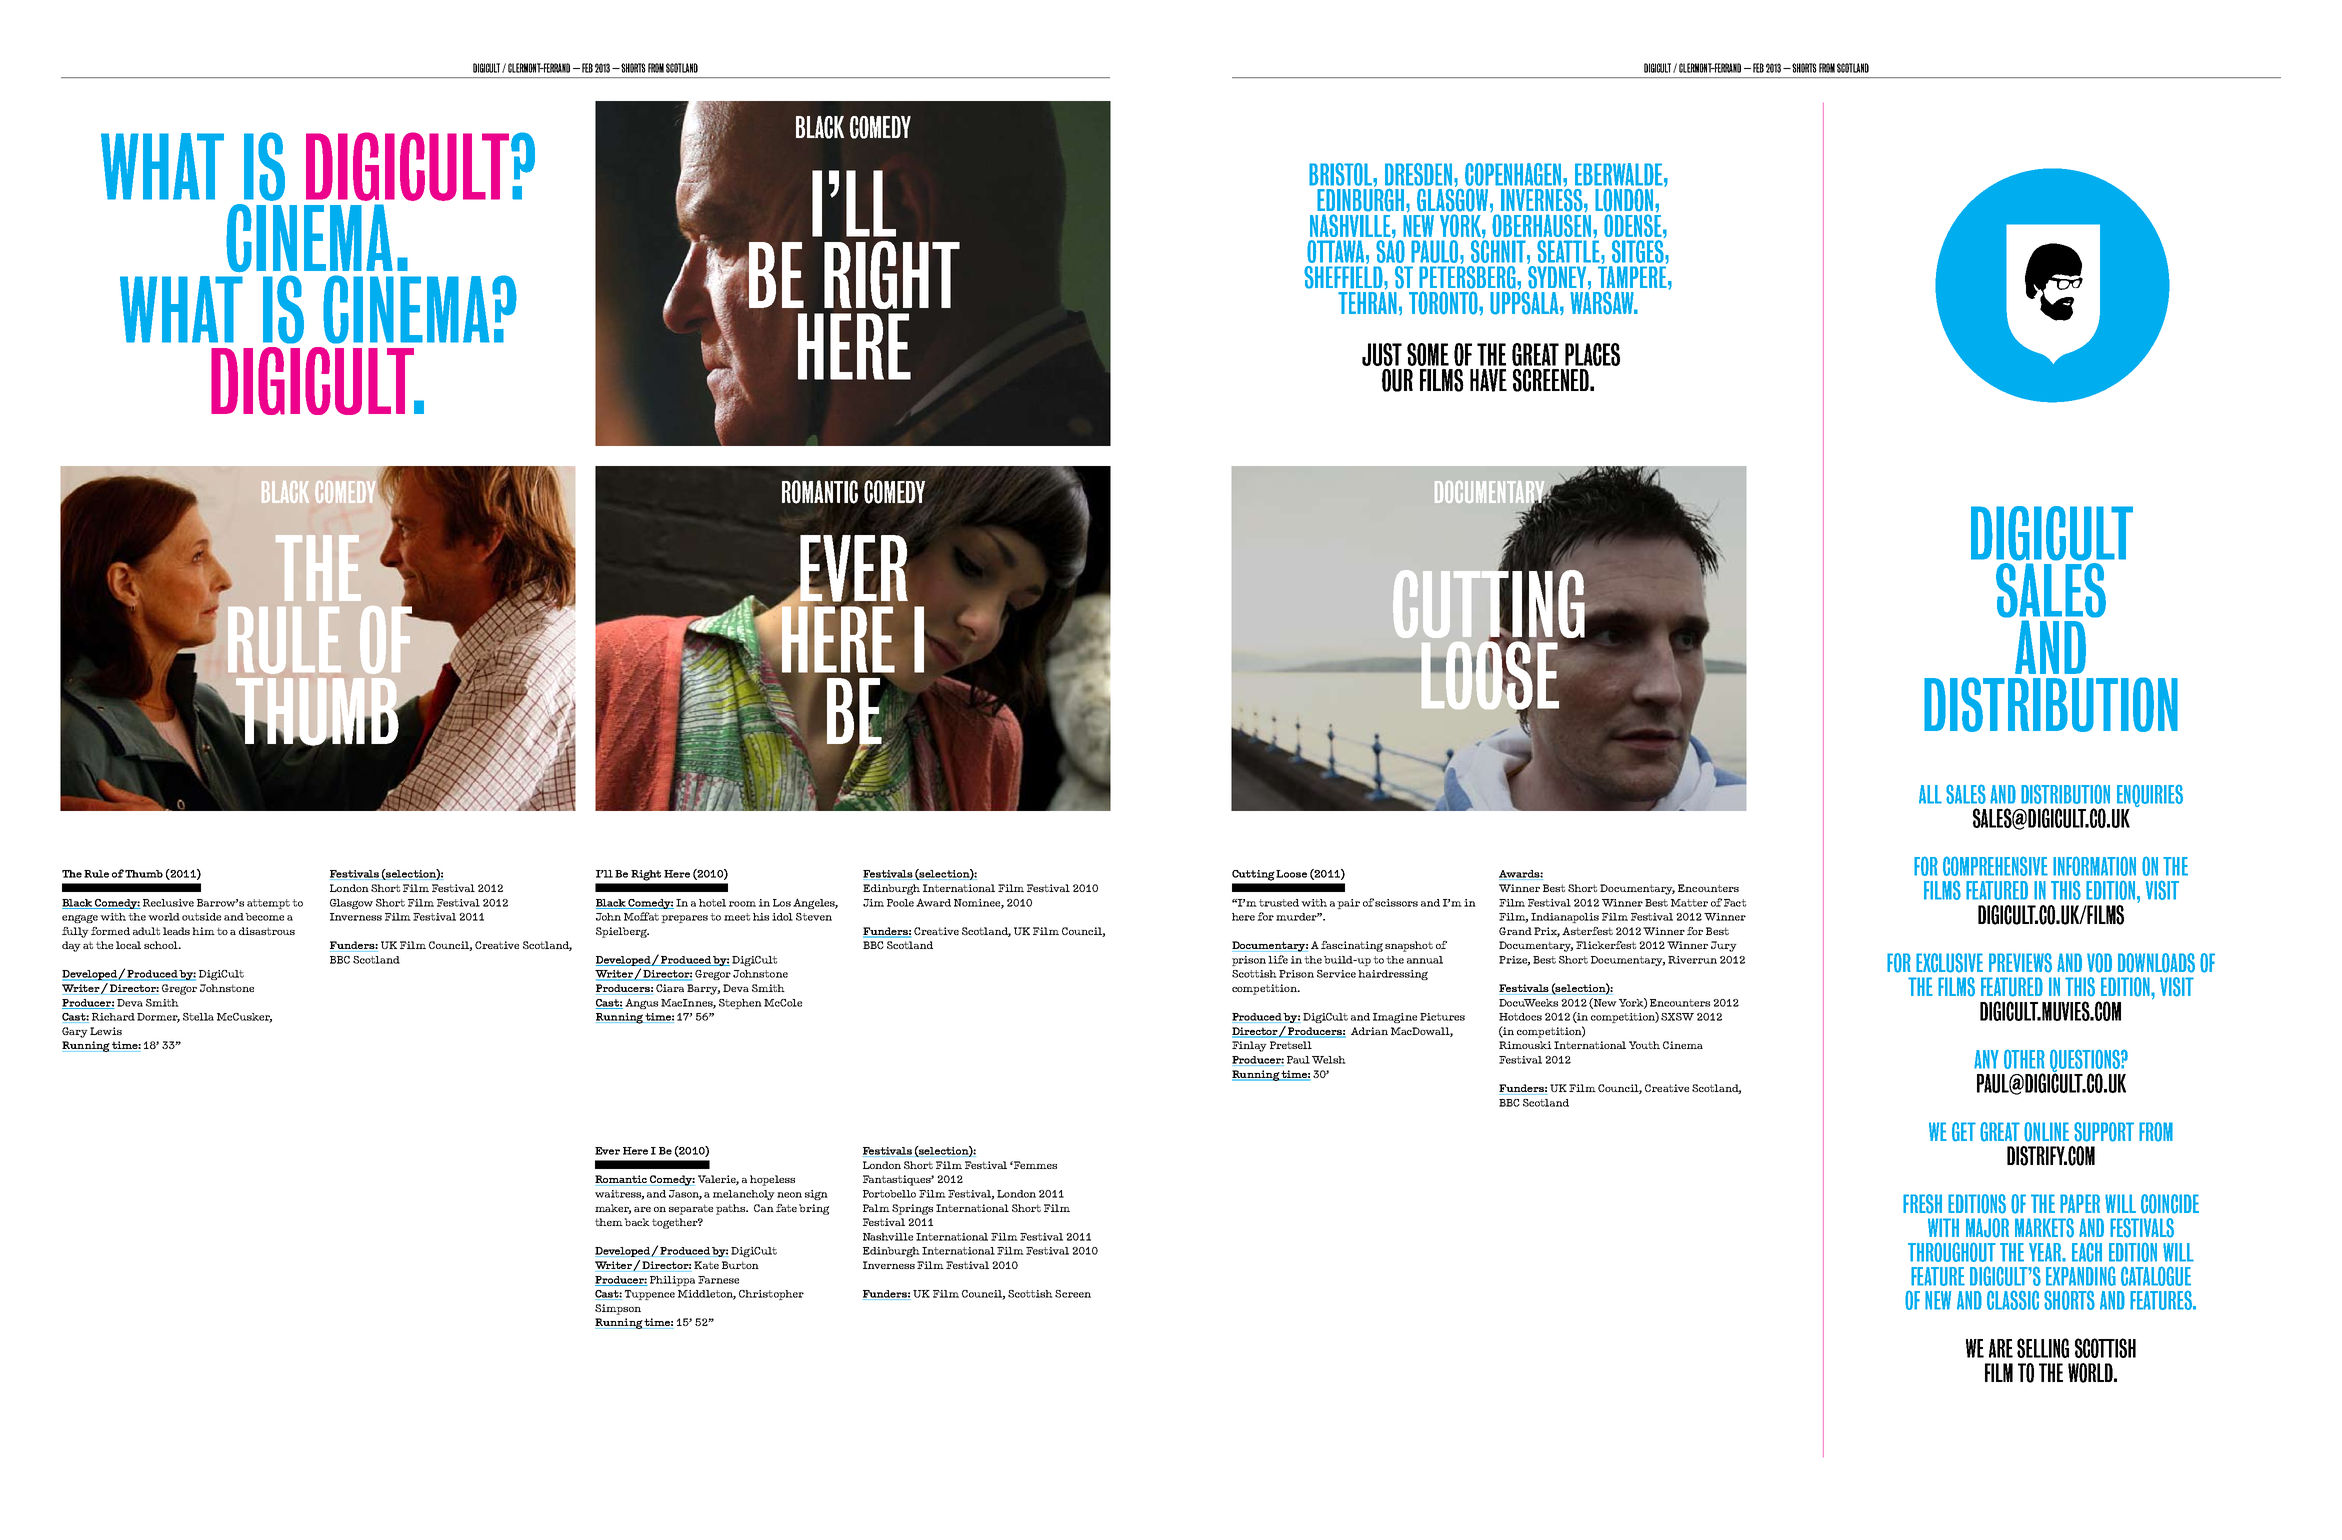 This screenshot has height=1540, width=2342. I want to click on Christopher, so click(771, 1295).
